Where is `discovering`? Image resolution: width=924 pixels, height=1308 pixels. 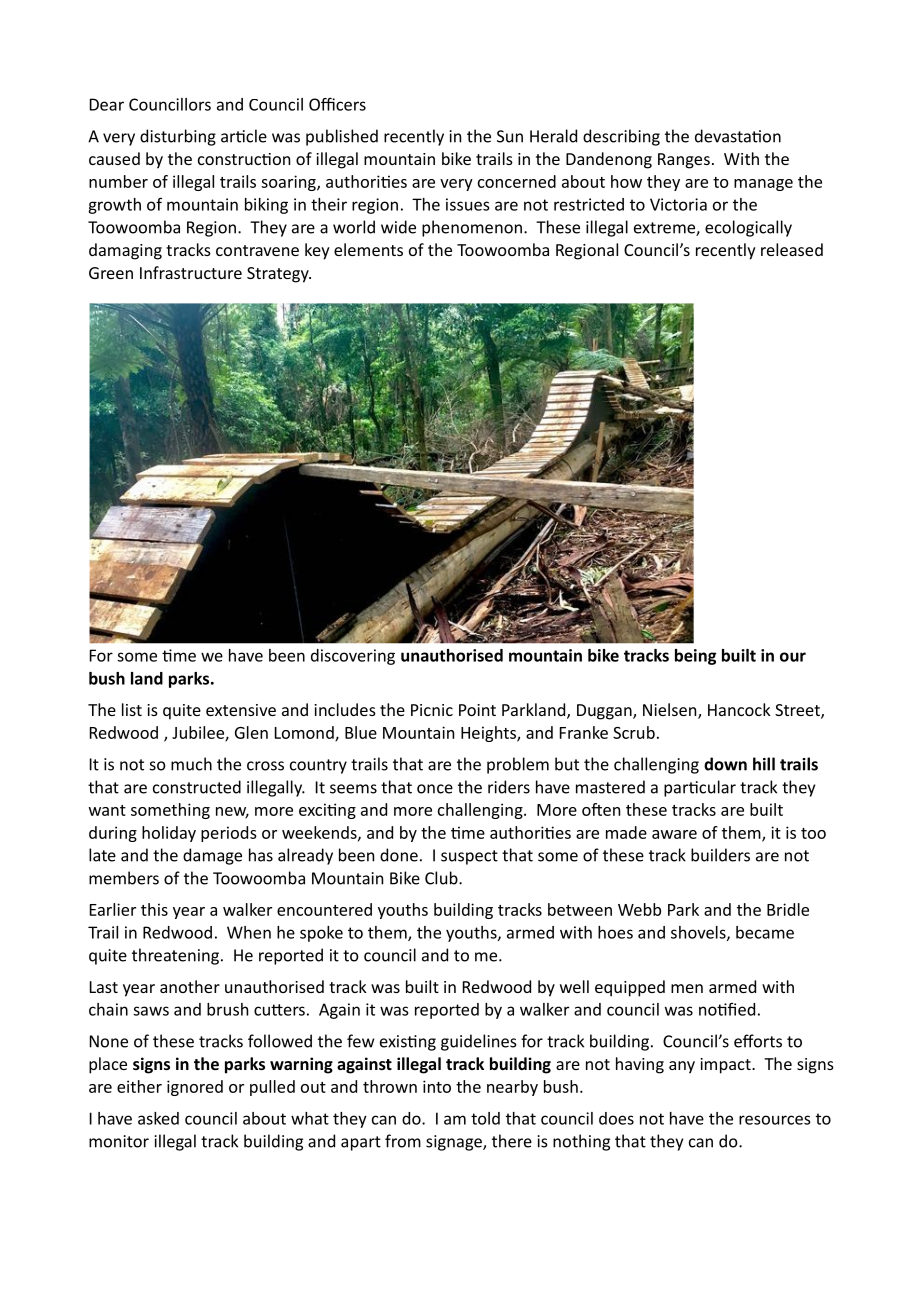
discovering is located at coordinates (353, 657).
